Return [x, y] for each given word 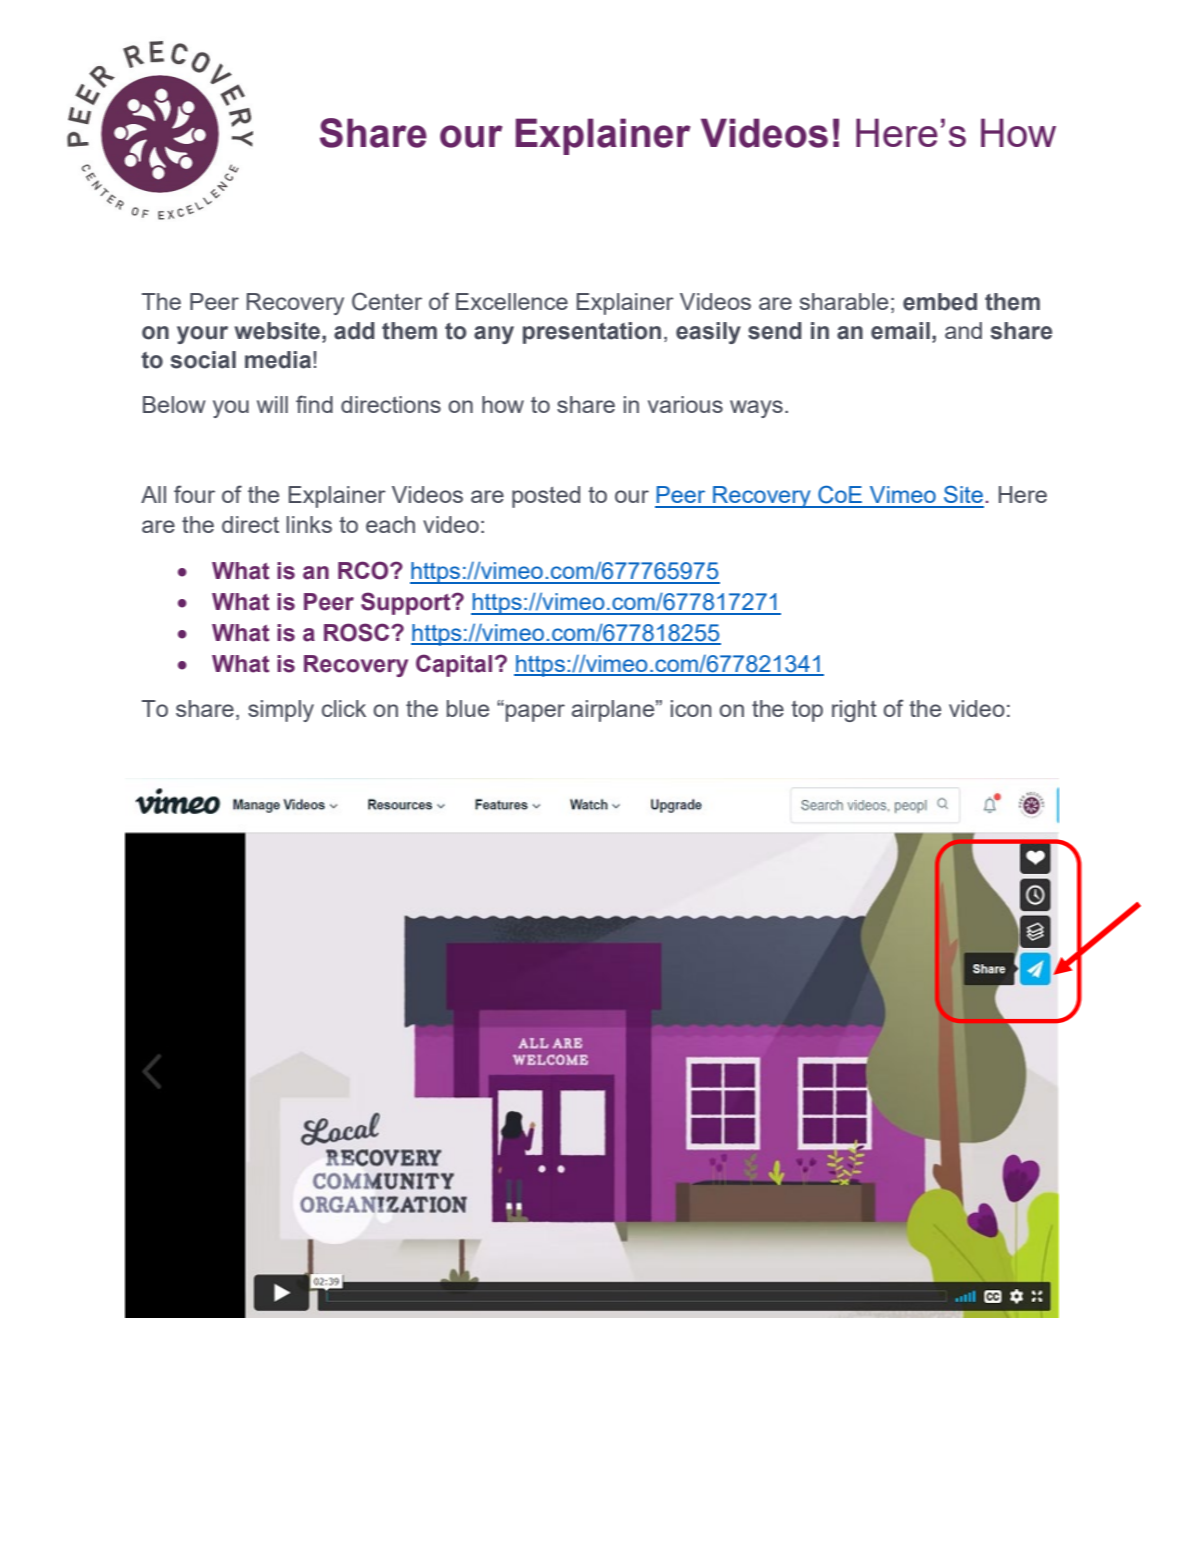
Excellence [512, 301]
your [202, 335]
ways [756, 409]
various [685, 404]
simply [281, 711]
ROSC [358, 632]
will [272, 404]
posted [546, 497]
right [854, 711]
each [390, 524]
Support [407, 603]
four [194, 494]
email [900, 331]
